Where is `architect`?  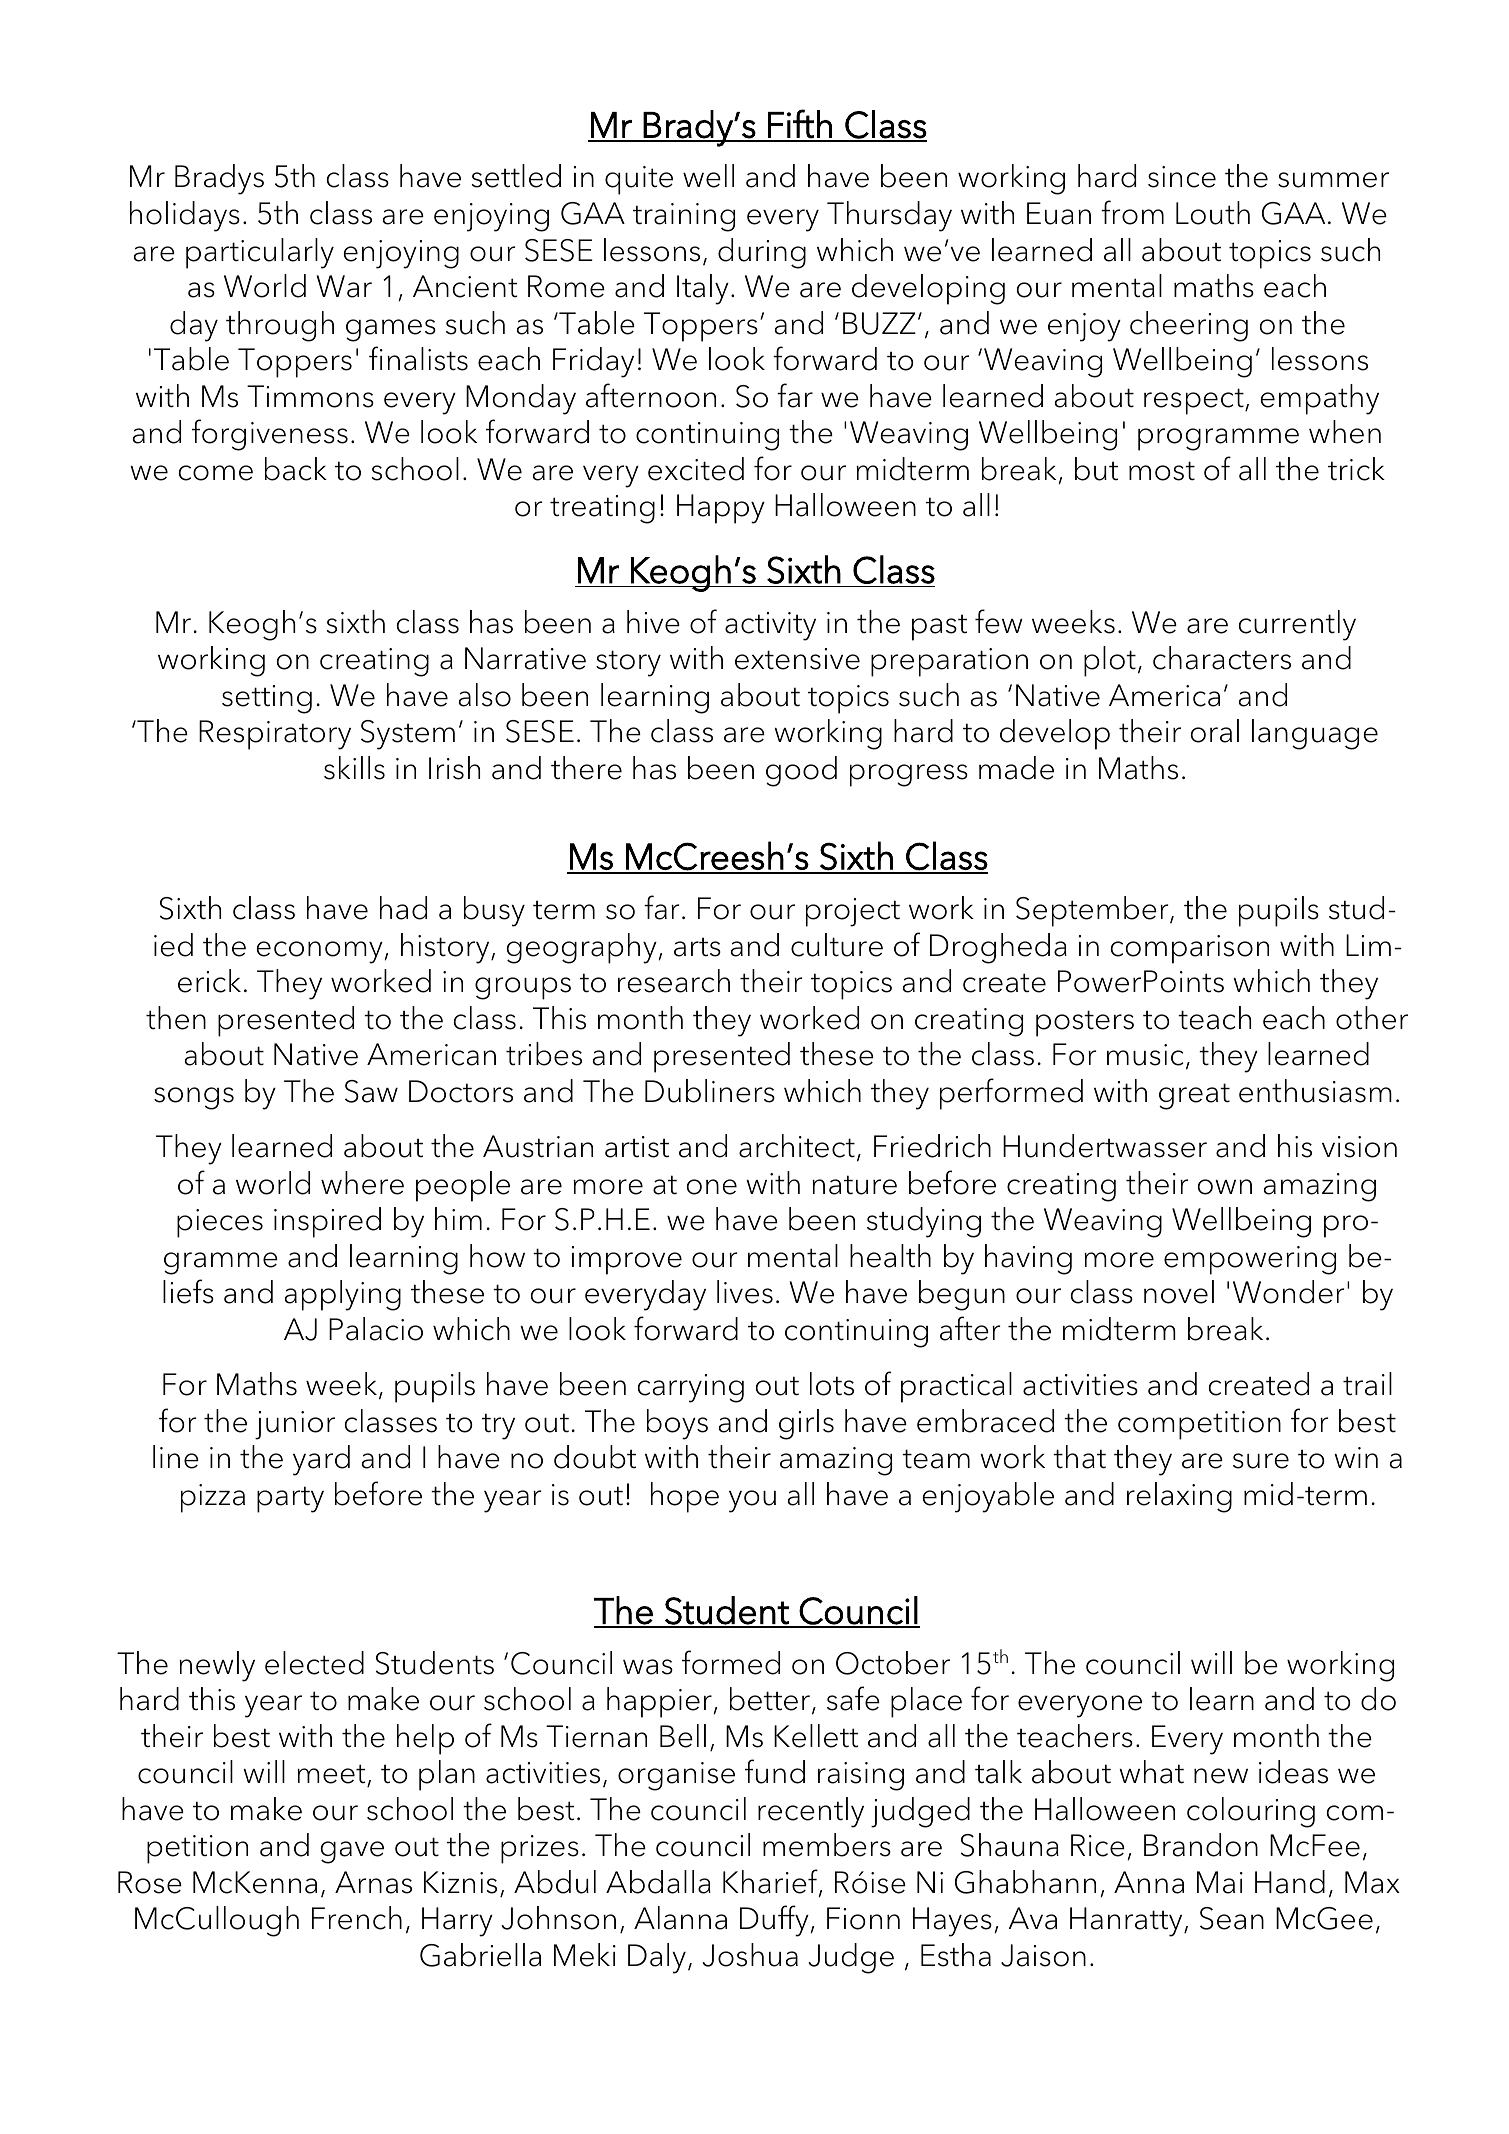 architect is located at coordinates (797, 1146).
